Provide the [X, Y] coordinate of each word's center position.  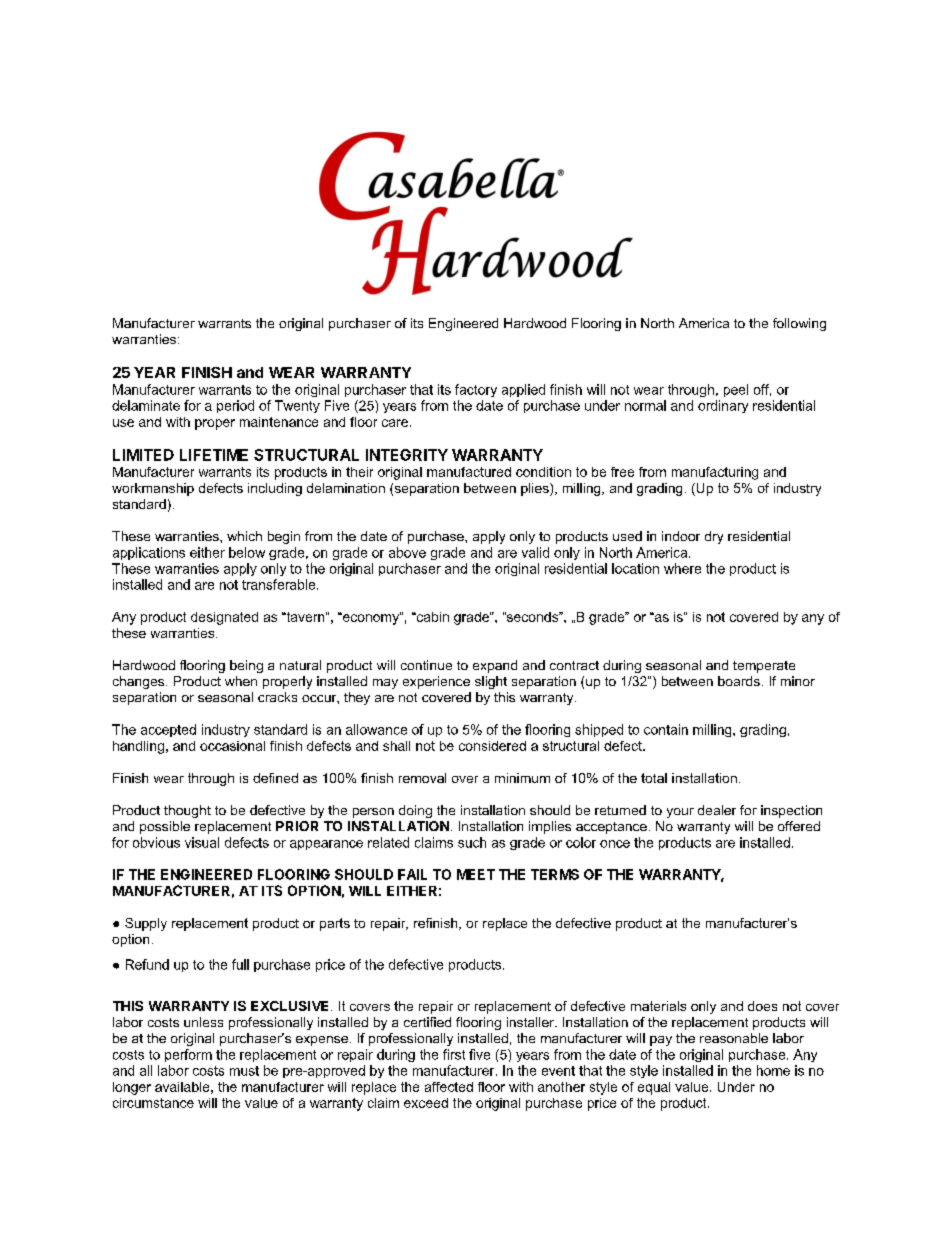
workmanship [153, 489]
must [244, 1071]
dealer [717, 810]
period [235, 406]
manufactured [469, 472]
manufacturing [715, 473]
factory [476, 390]
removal [422, 778]
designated [224, 618]
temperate [764, 667]
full [240, 964]
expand [495, 666]
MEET [476, 874]
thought [187, 811]
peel [736, 390]
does [762, 1006]
